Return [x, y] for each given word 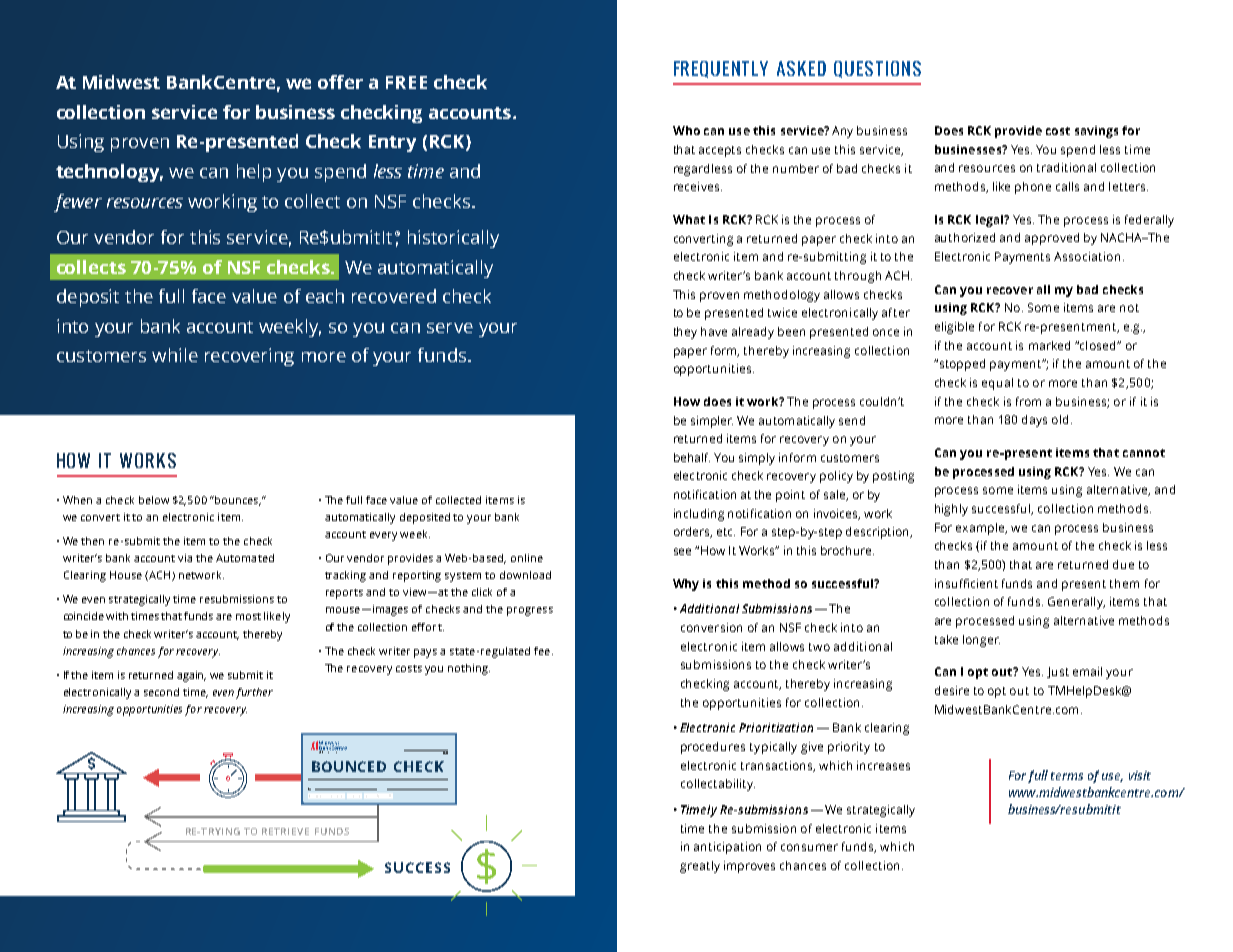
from [1028, 401]
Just [1058, 672]
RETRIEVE [285, 831]
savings [1096, 132]
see [682, 551]
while [175, 355]
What [689, 219]
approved [1052, 239]
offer [340, 82]
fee [542, 651]
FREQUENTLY [721, 69]
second [161, 692]
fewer [78, 203]
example [981, 529]
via [185, 558]
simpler [712, 422]
